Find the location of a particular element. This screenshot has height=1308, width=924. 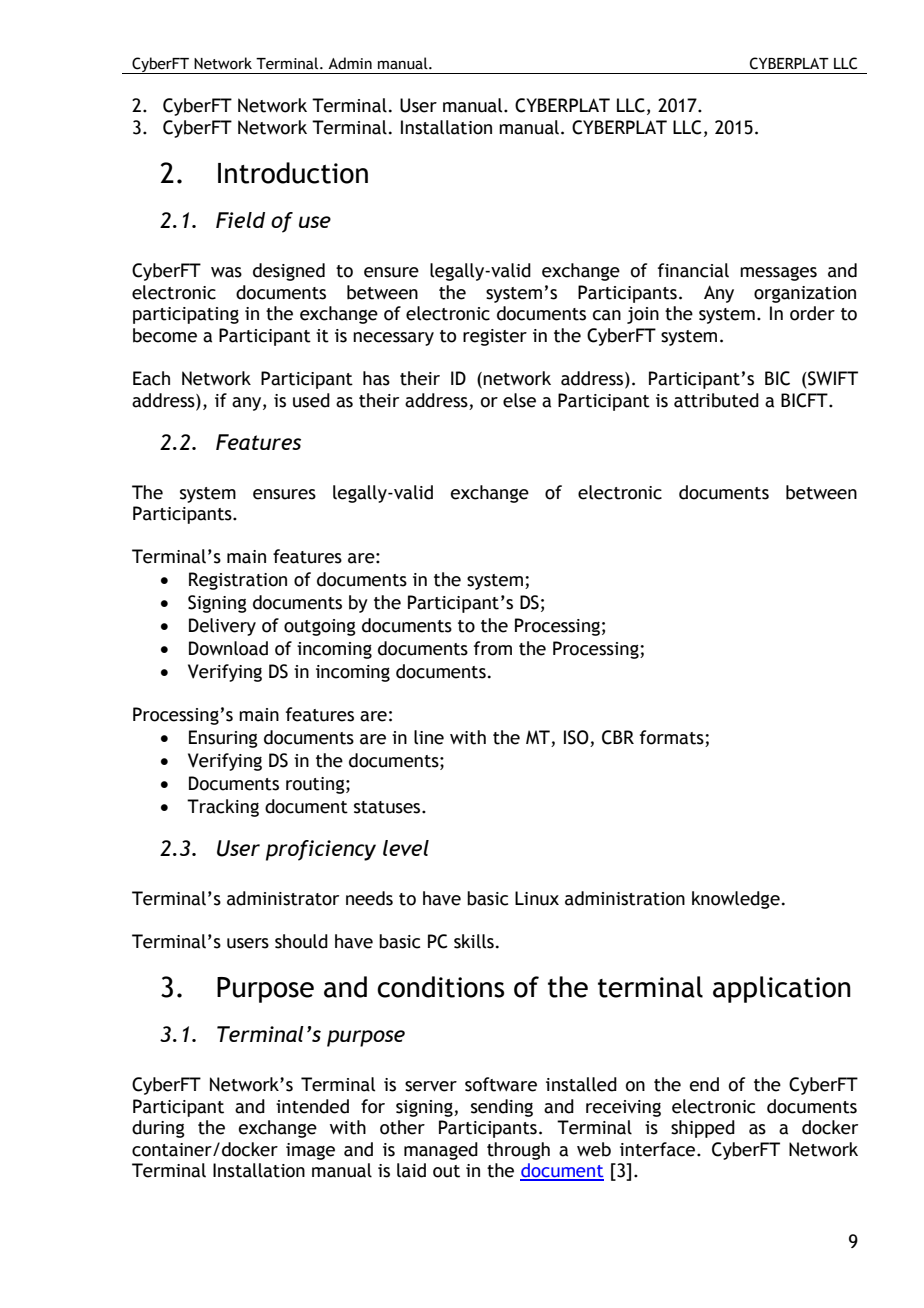

Field is located at coordinates (240, 220).
